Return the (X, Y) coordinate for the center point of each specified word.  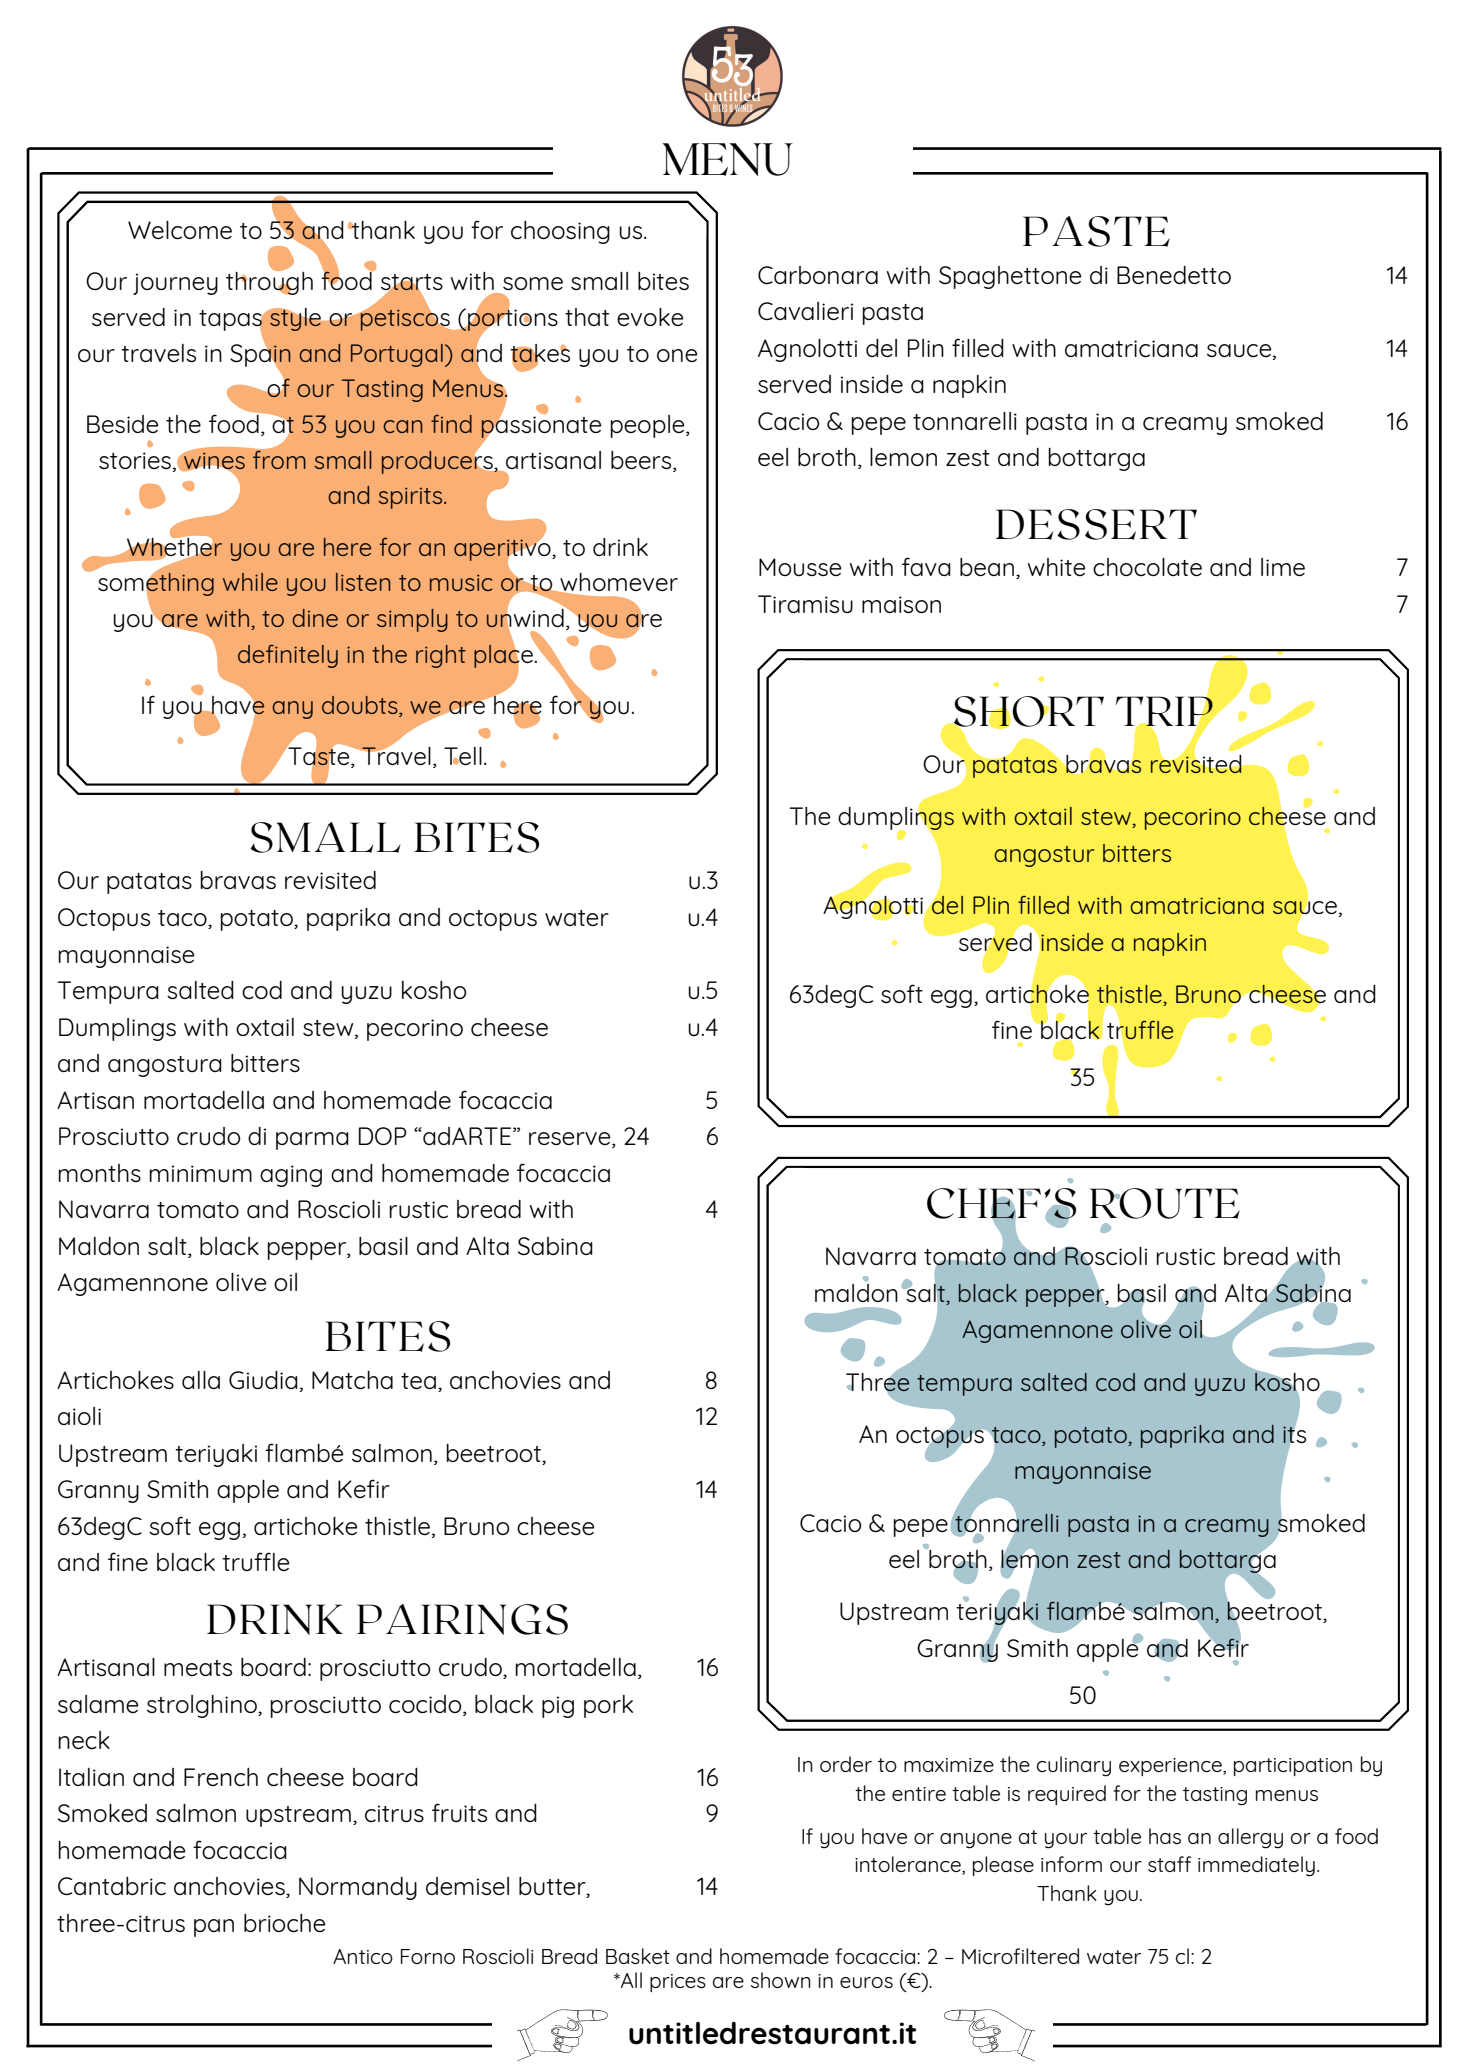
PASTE (1096, 231)
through (269, 282)
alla (201, 1380)
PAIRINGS (462, 1619)
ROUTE (1164, 1203)
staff (1169, 1864)
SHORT (1028, 712)
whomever (618, 583)
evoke (650, 317)
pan (214, 1928)
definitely (288, 656)
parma (312, 1141)
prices (678, 1983)
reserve (571, 1140)
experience (1171, 1767)
